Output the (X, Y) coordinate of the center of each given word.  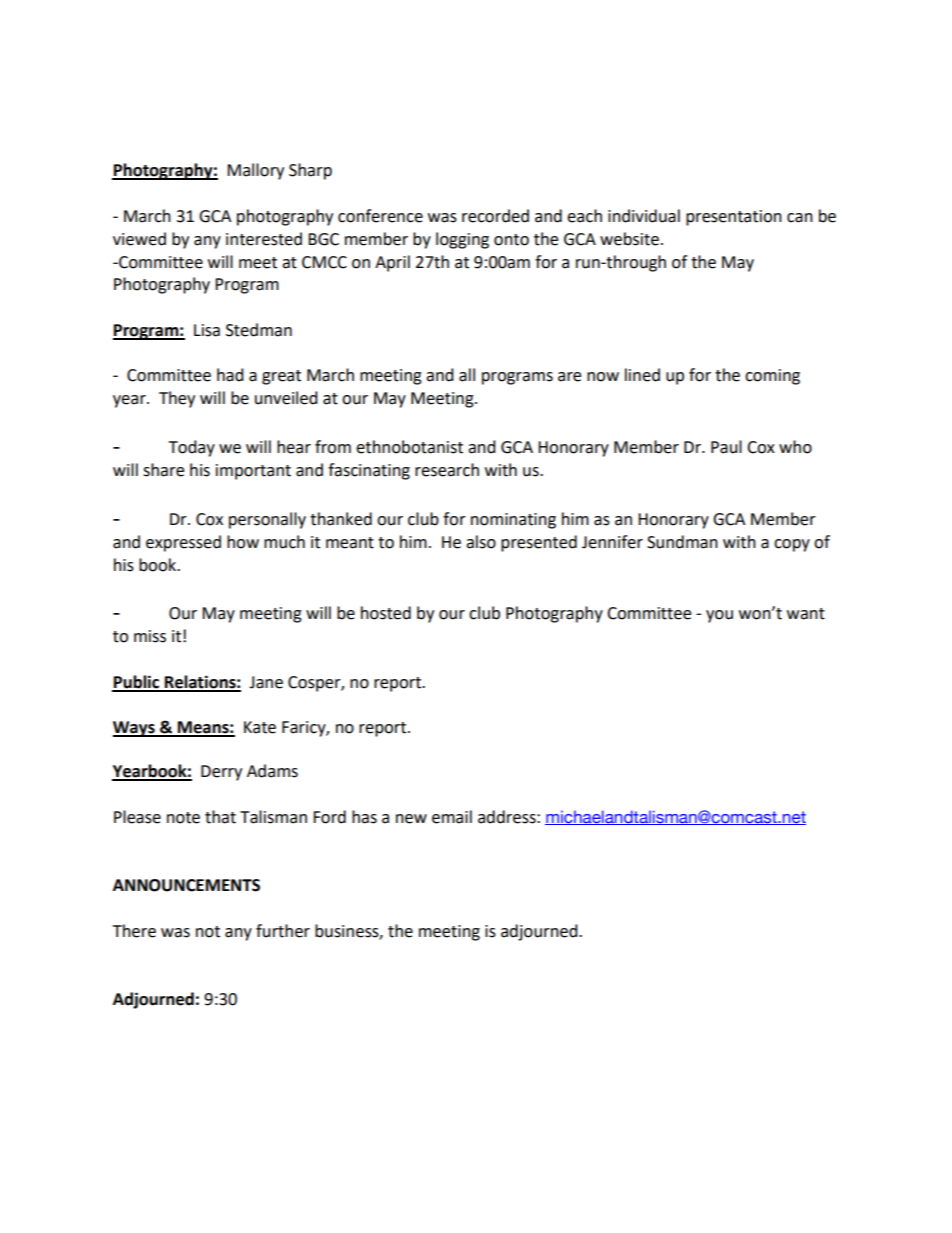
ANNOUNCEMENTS (186, 885)
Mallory (255, 171)
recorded (495, 216)
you (719, 616)
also (481, 542)
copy (792, 545)
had (230, 375)
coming (772, 377)
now (603, 377)
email (452, 817)
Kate (260, 727)
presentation (734, 218)
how (243, 542)
